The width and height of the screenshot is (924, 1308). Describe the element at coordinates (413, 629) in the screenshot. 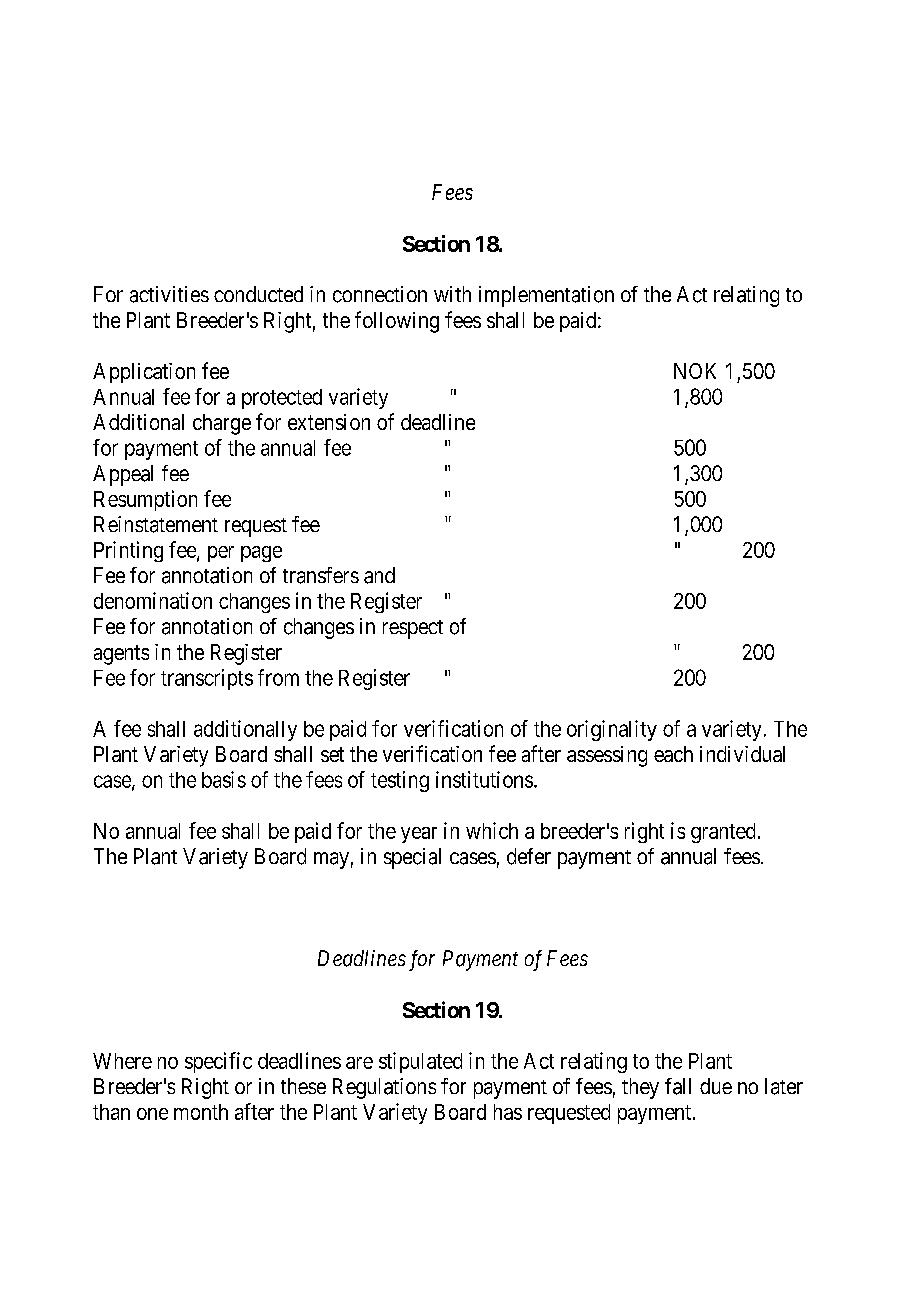

I see `respect` at that location.
